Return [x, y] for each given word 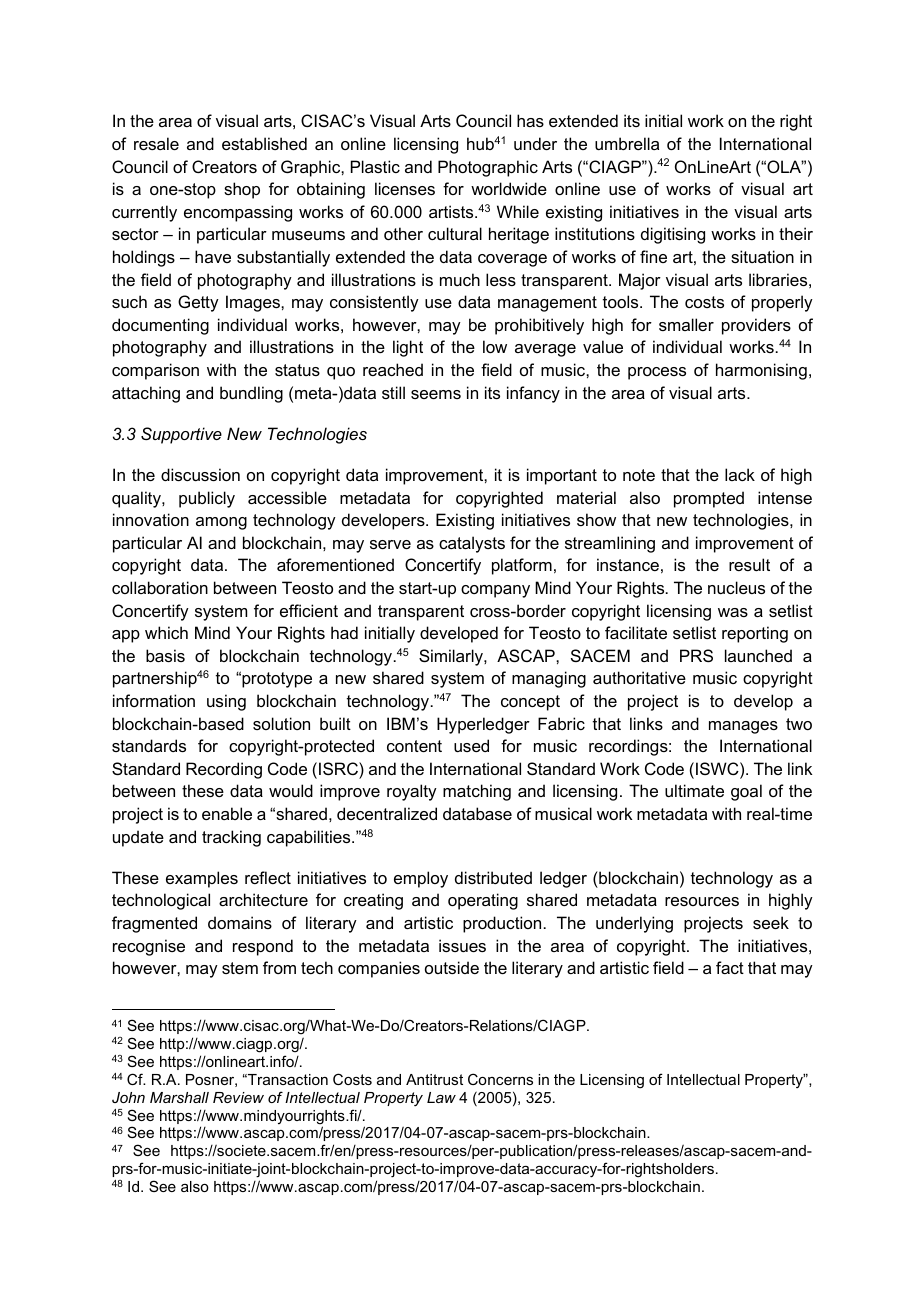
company [495, 591]
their [796, 233]
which [166, 632]
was [733, 612]
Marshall [179, 1097]
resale [156, 143]
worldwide [509, 188]
